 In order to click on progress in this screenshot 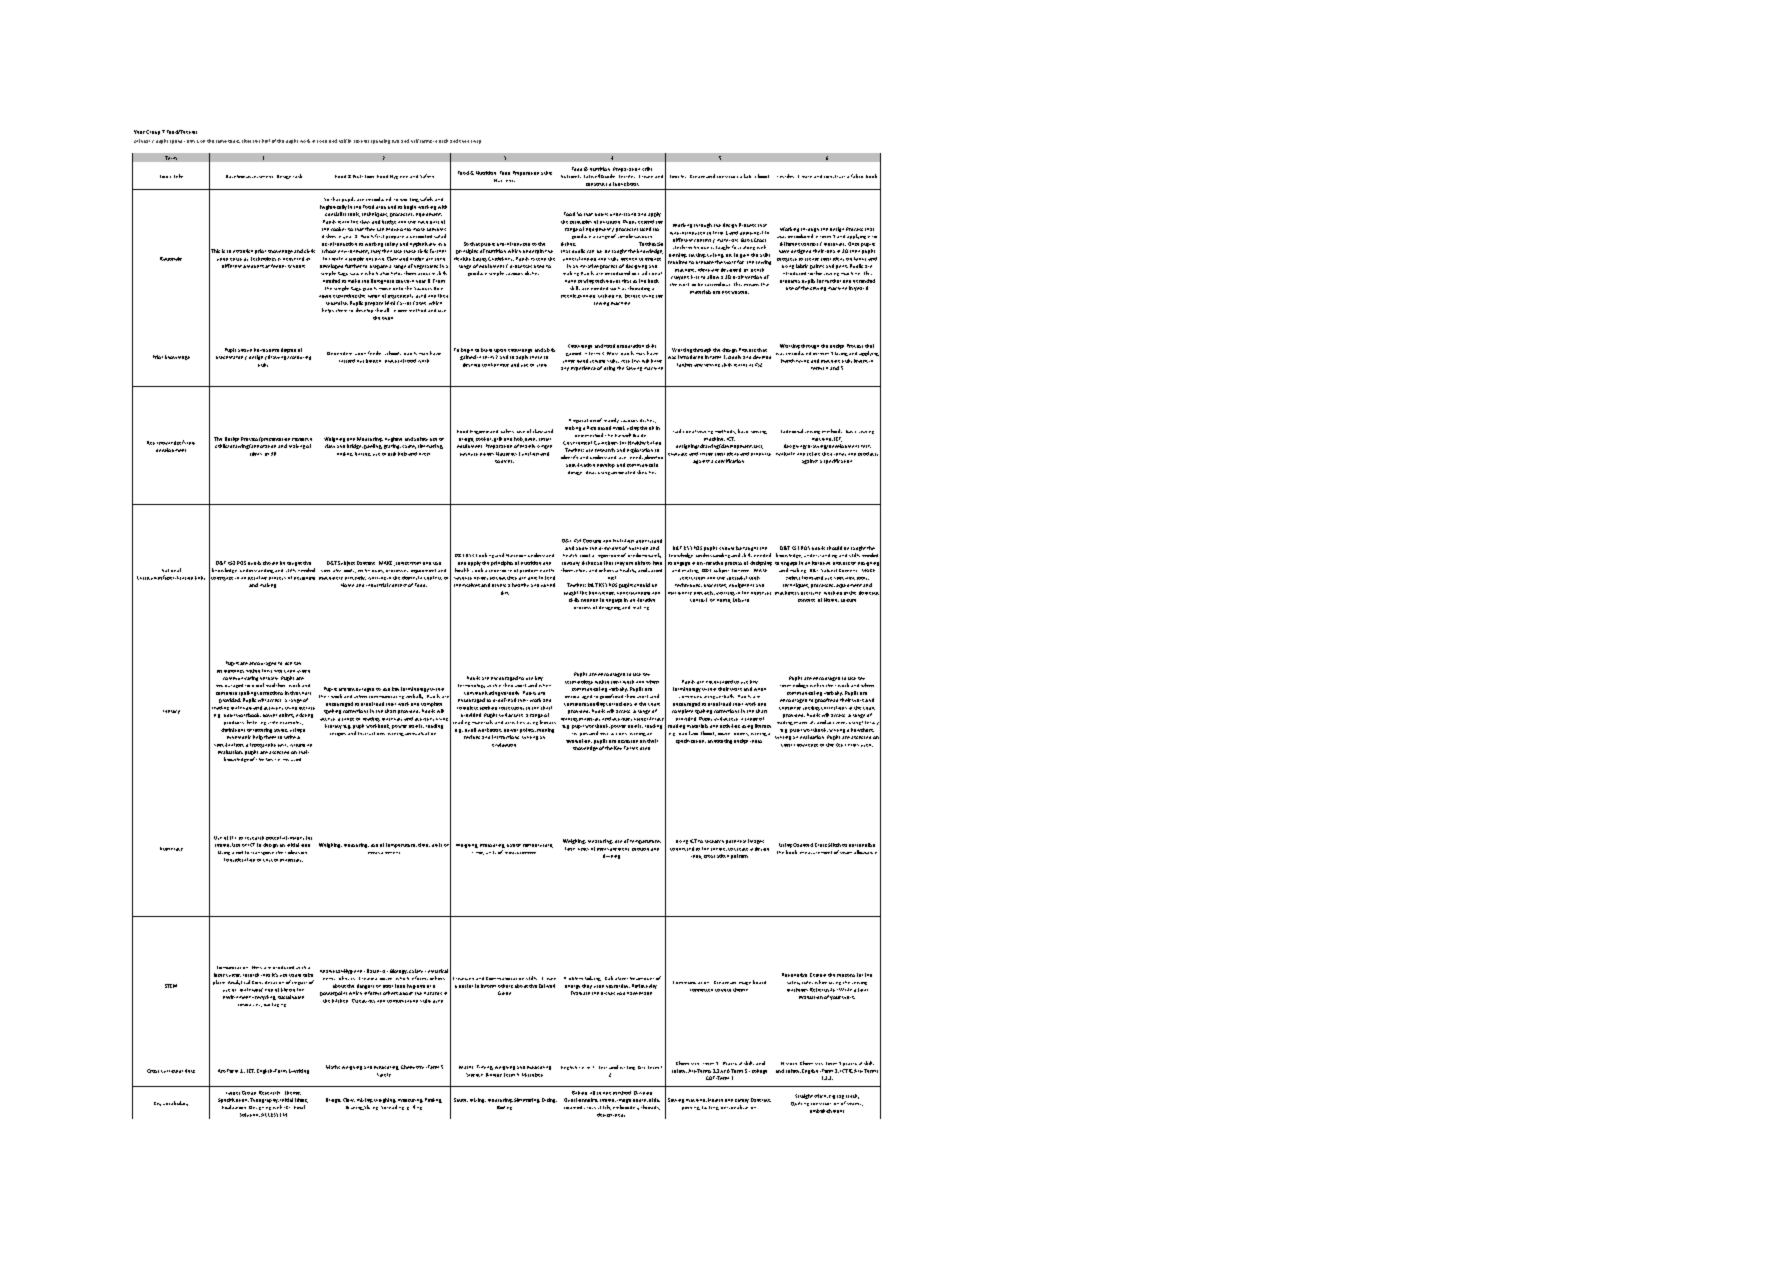, I will do `click(787, 260)`.
